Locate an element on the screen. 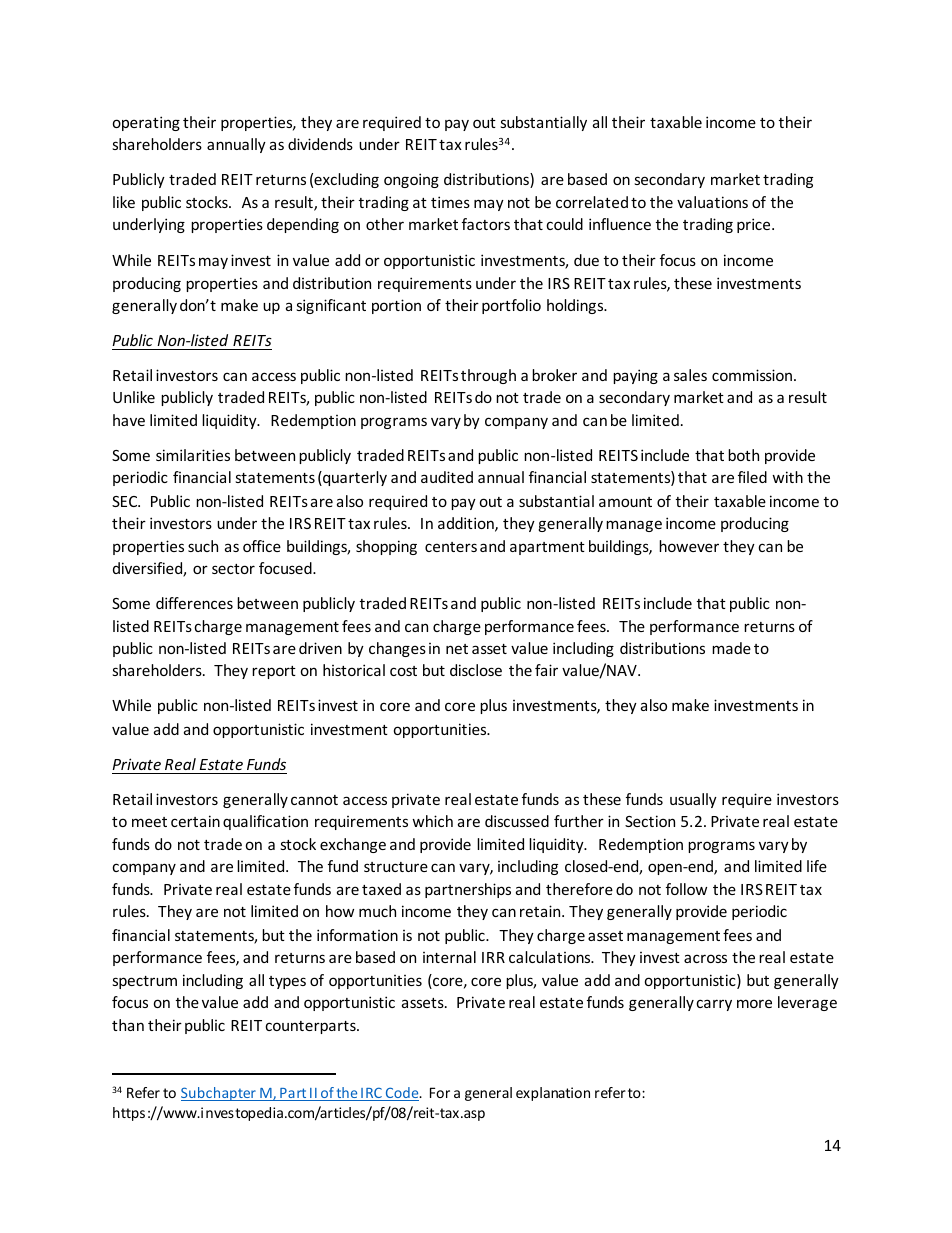 This screenshot has width=952, height=1233. valuations is located at coordinates (712, 202).
